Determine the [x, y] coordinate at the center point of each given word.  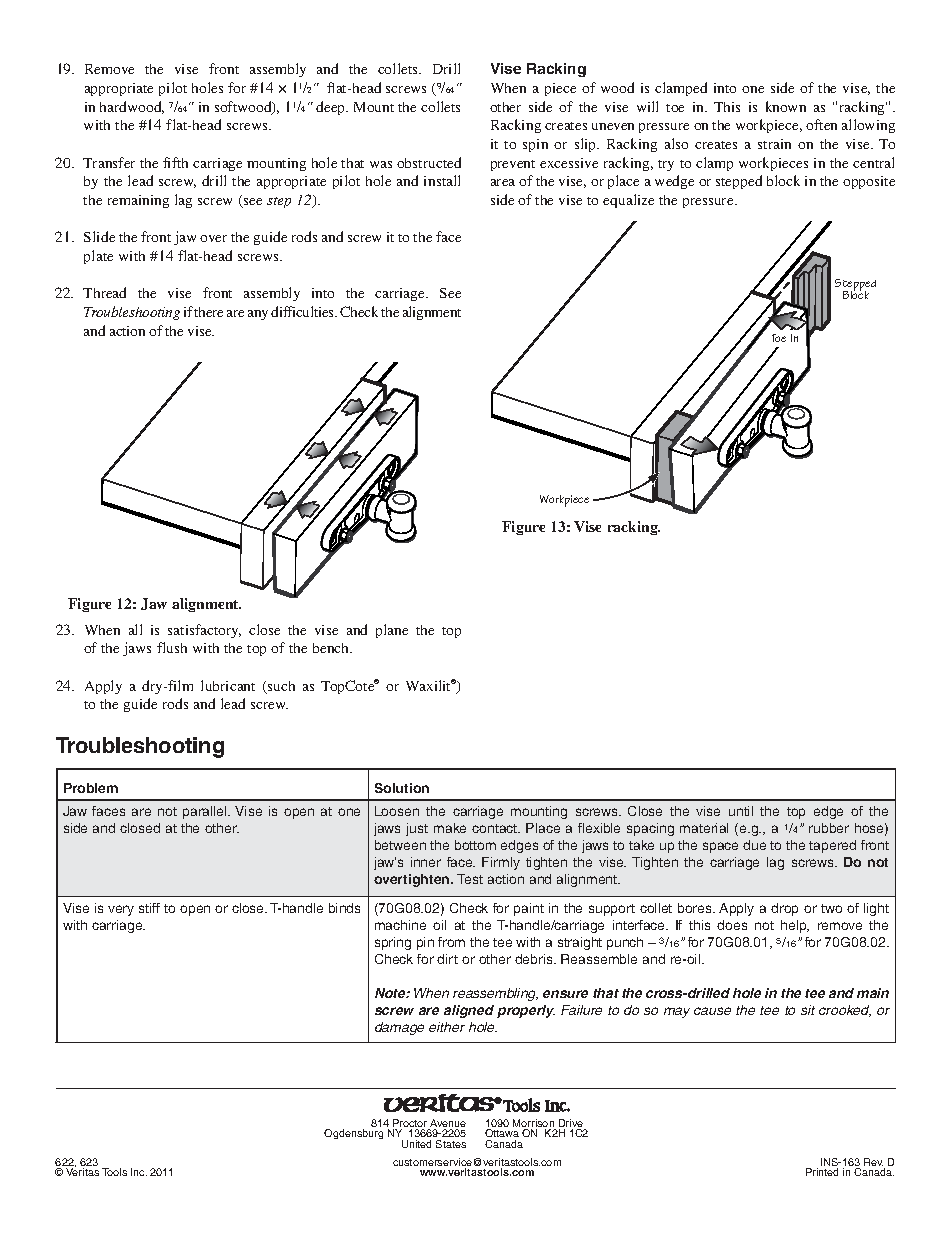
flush [172, 647]
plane [392, 631]
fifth [175, 162]
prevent [513, 165]
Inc [139, 1172]
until [741, 811]
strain [774, 144]
